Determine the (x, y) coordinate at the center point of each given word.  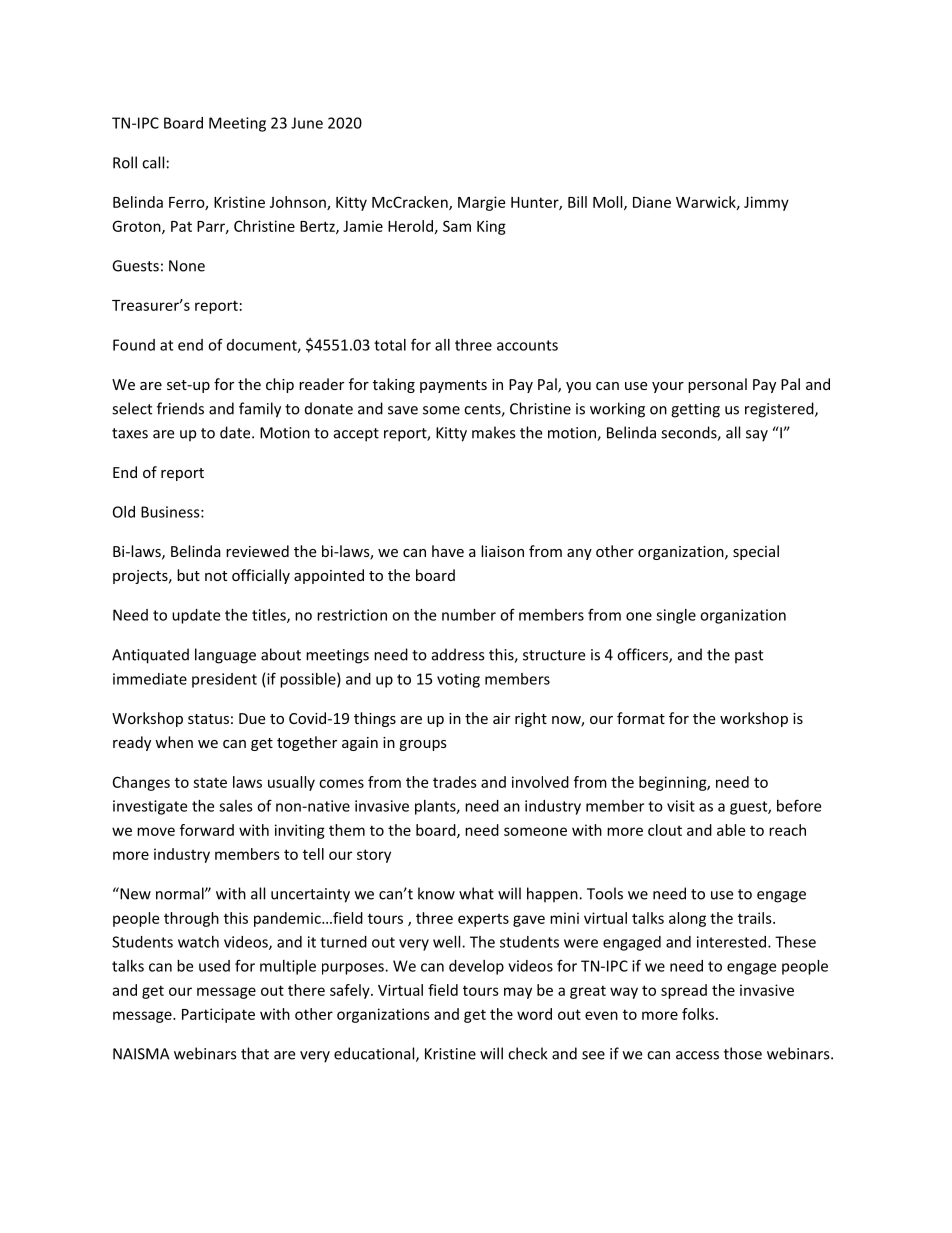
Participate (218, 1015)
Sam (457, 226)
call (153, 162)
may (518, 993)
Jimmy (766, 203)
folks (698, 1014)
